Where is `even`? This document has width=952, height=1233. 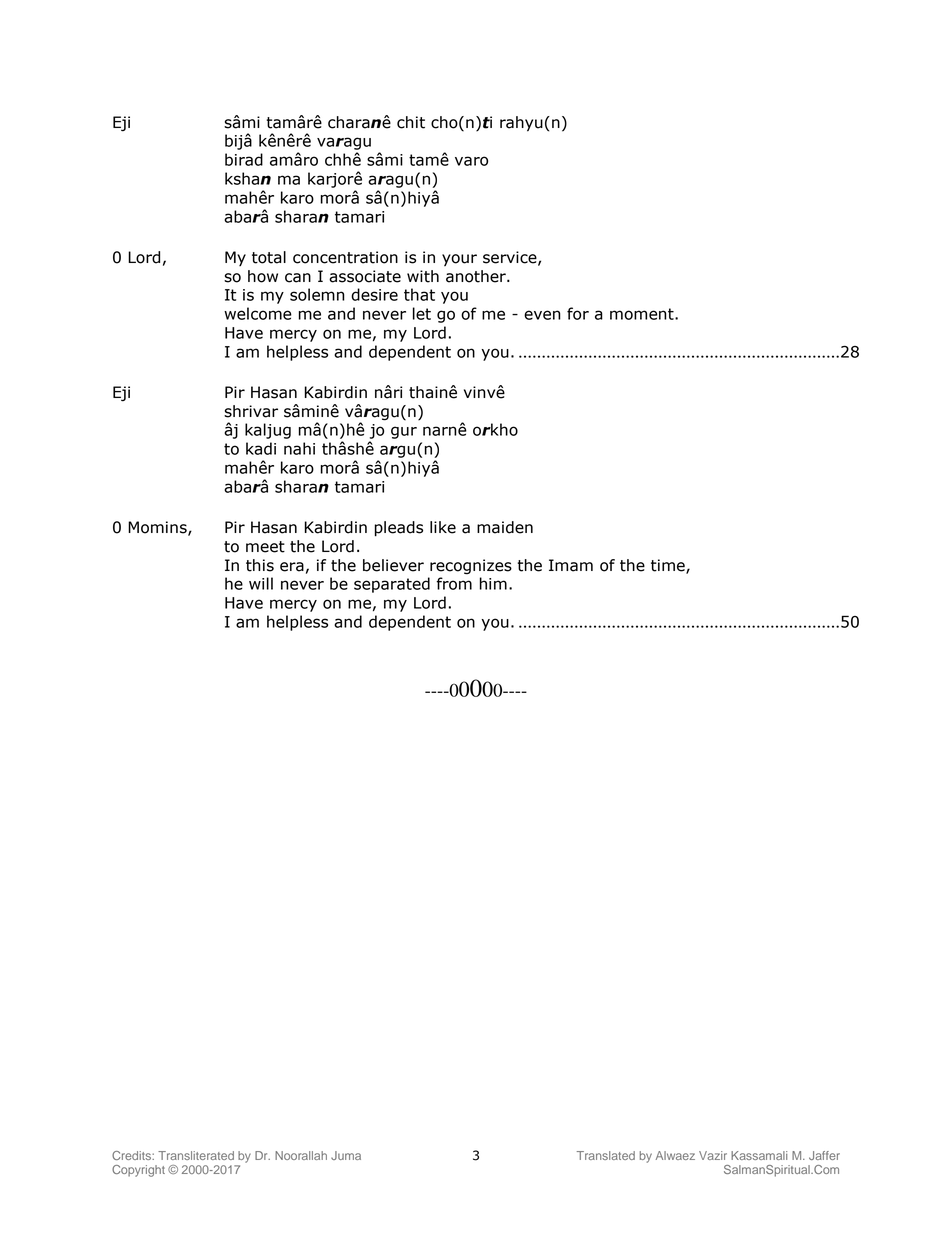 even is located at coordinates (542, 315).
